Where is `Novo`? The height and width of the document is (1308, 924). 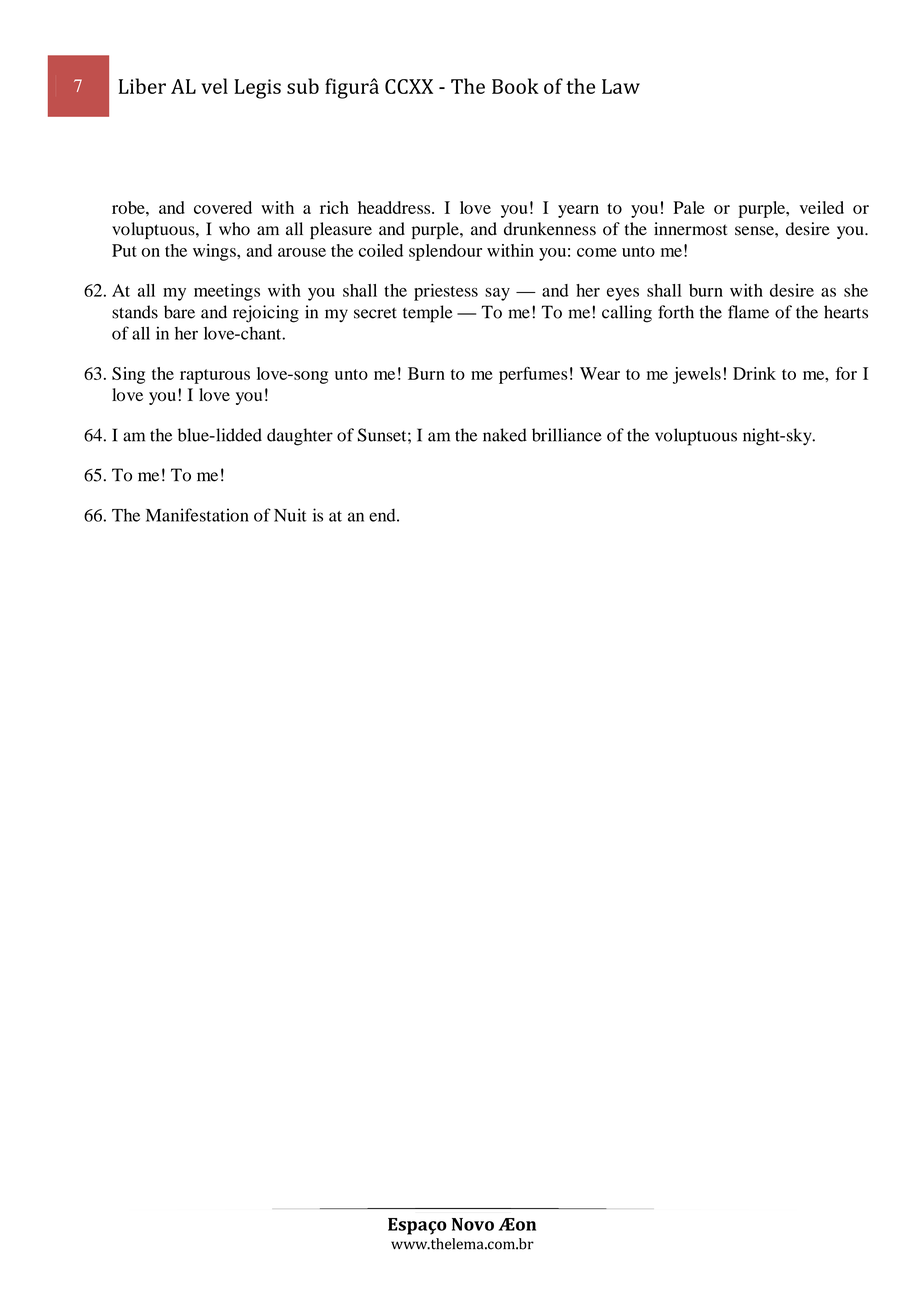 Novo is located at coordinates (473, 1224).
